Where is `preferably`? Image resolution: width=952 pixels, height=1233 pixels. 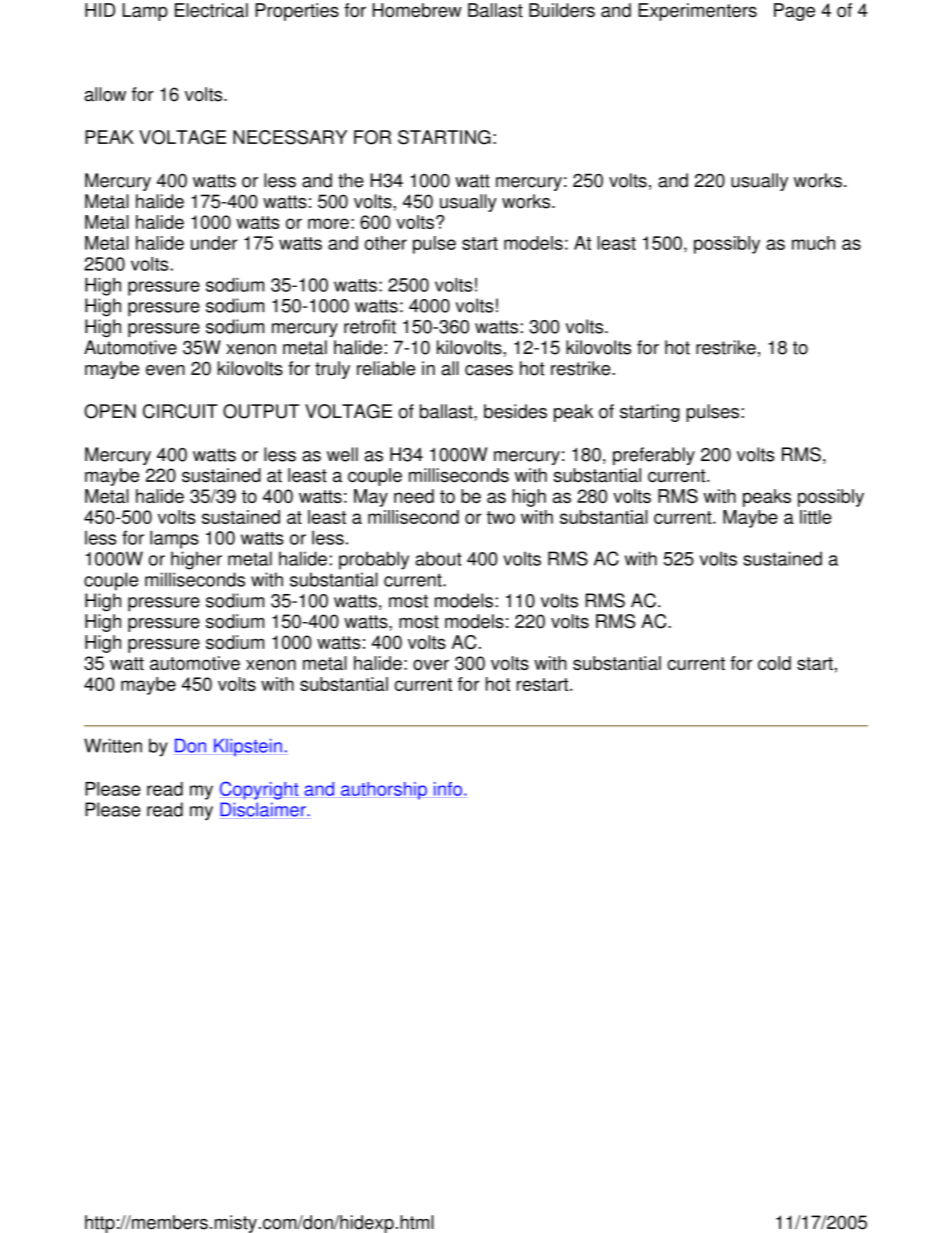 preferably is located at coordinates (654, 456).
